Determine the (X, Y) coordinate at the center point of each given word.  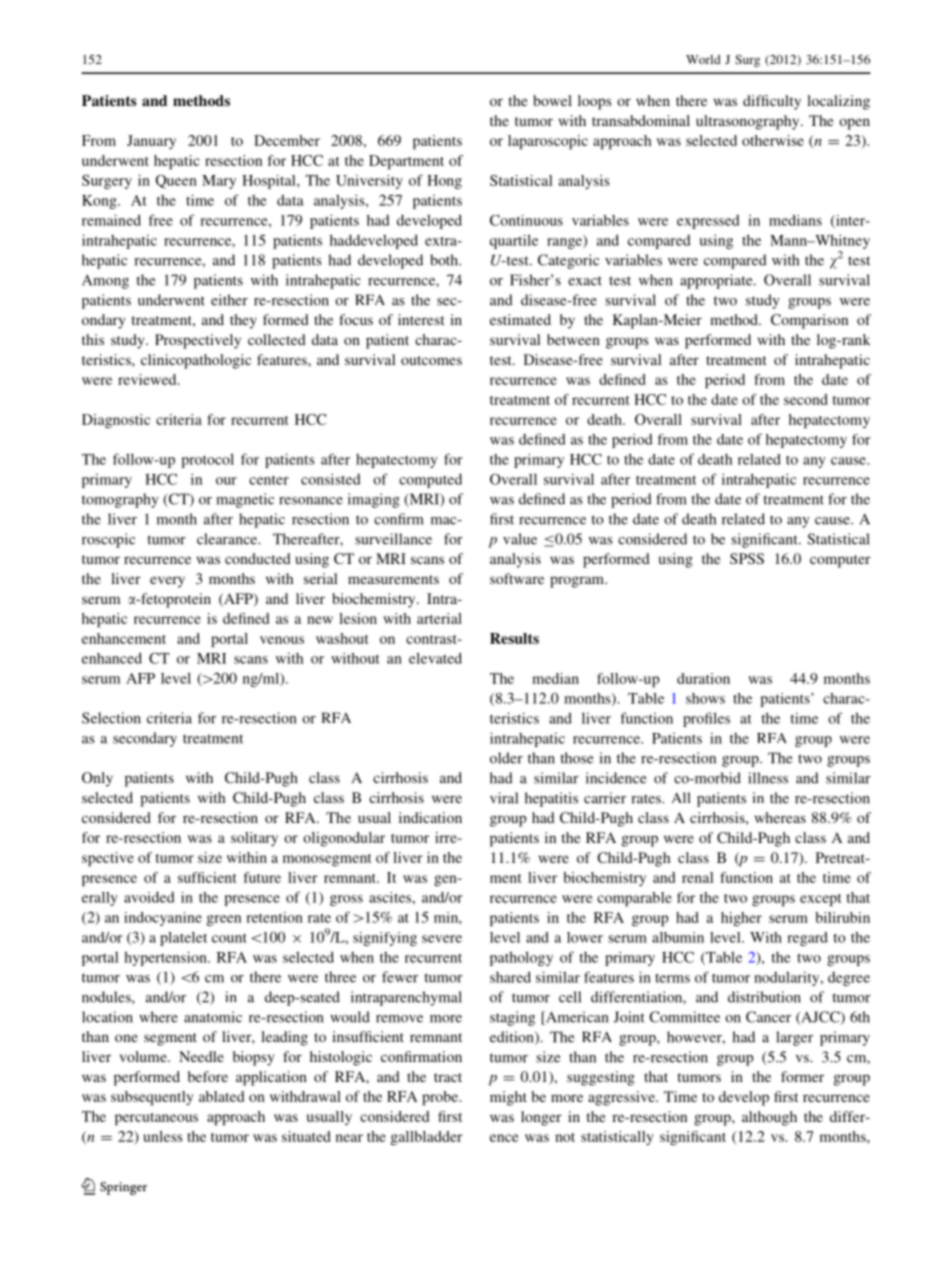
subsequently (152, 1098)
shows (705, 698)
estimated (520, 319)
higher (741, 919)
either (229, 300)
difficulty (772, 102)
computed (430, 481)
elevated (435, 658)
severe (442, 939)
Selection (111, 718)
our (226, 481)
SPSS (747, 558)
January (151, 142)
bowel (552, 100)
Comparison (809, 321)
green (223, 920)
